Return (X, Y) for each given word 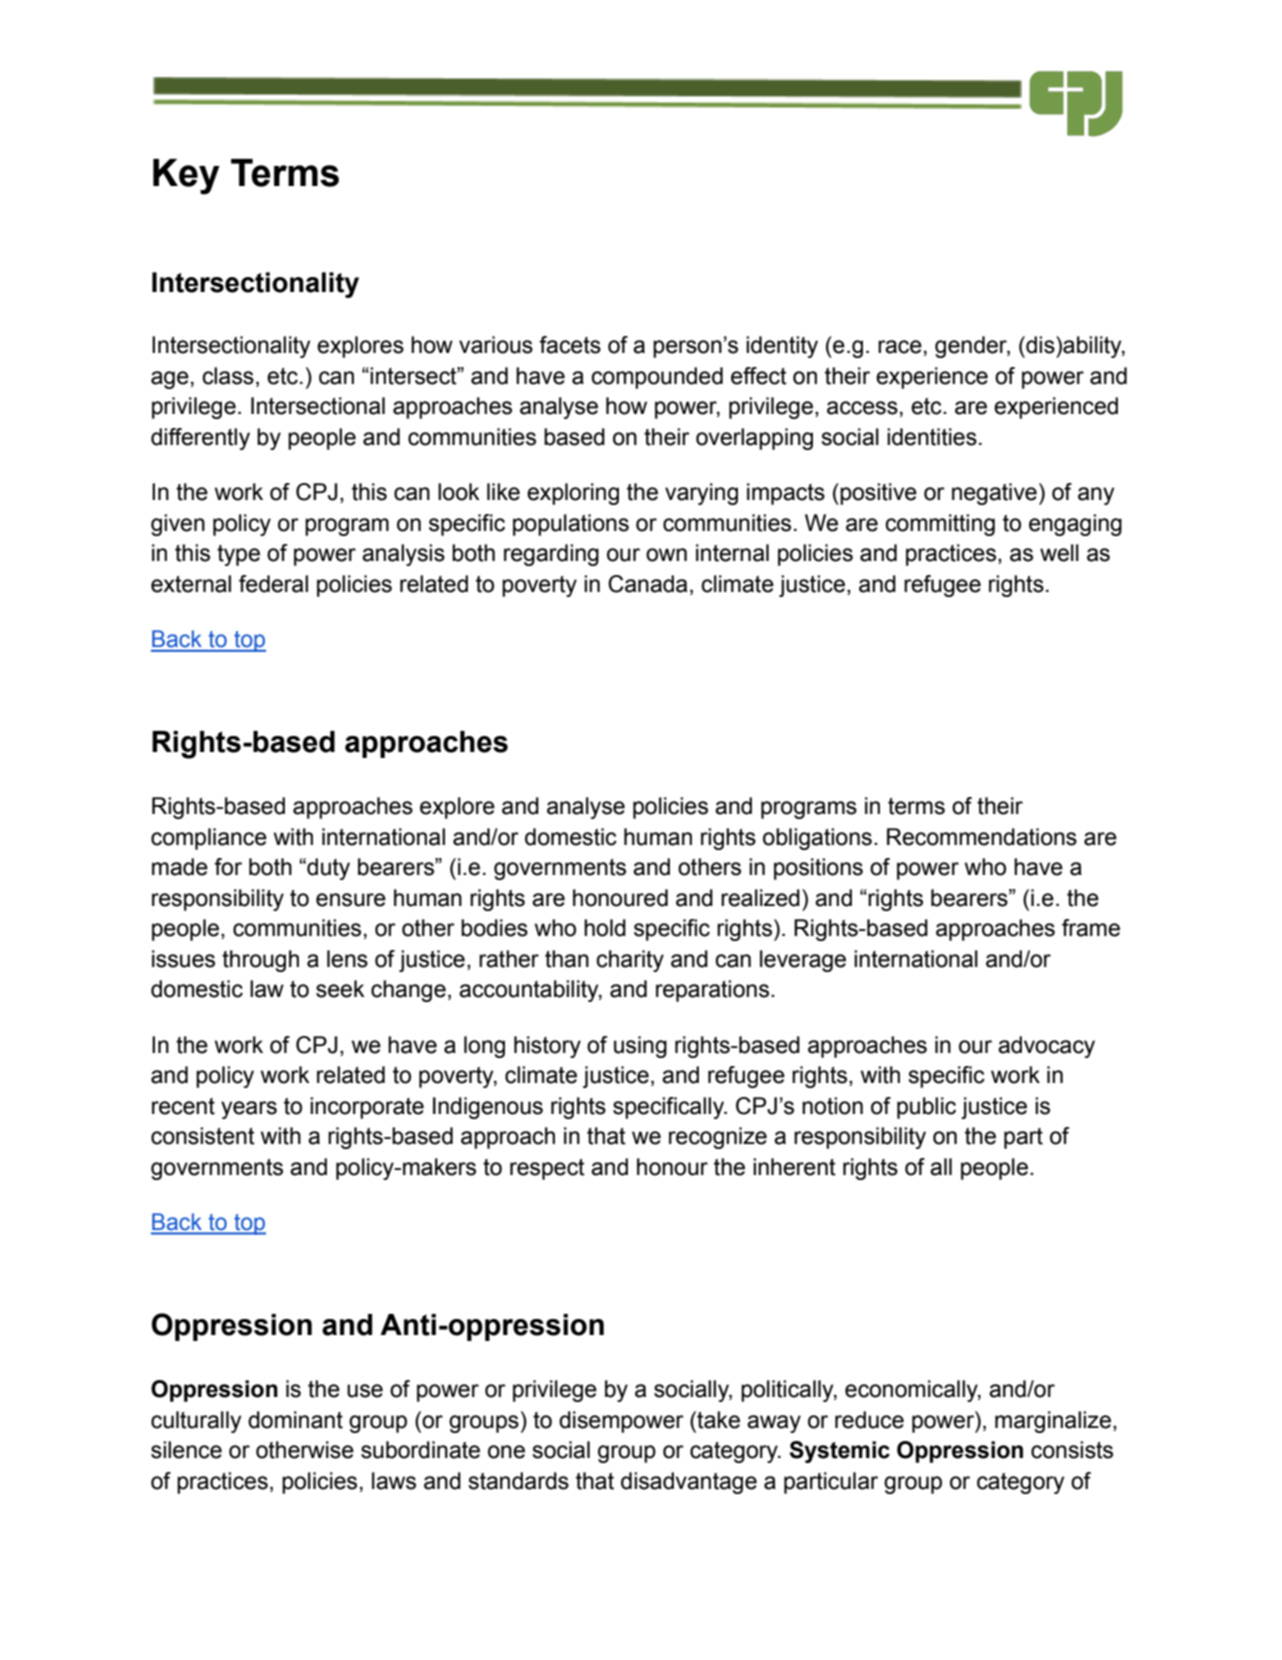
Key (186, 177)
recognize (718, 1138)
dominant (295, 1420)
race (900, 347)
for (228, 867)
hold (605, 928)
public (926, 1108)
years (249, 1110)
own (666, 555)
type (238, 555)
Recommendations (982, 837)
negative (994, 494)
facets (570, 345)
